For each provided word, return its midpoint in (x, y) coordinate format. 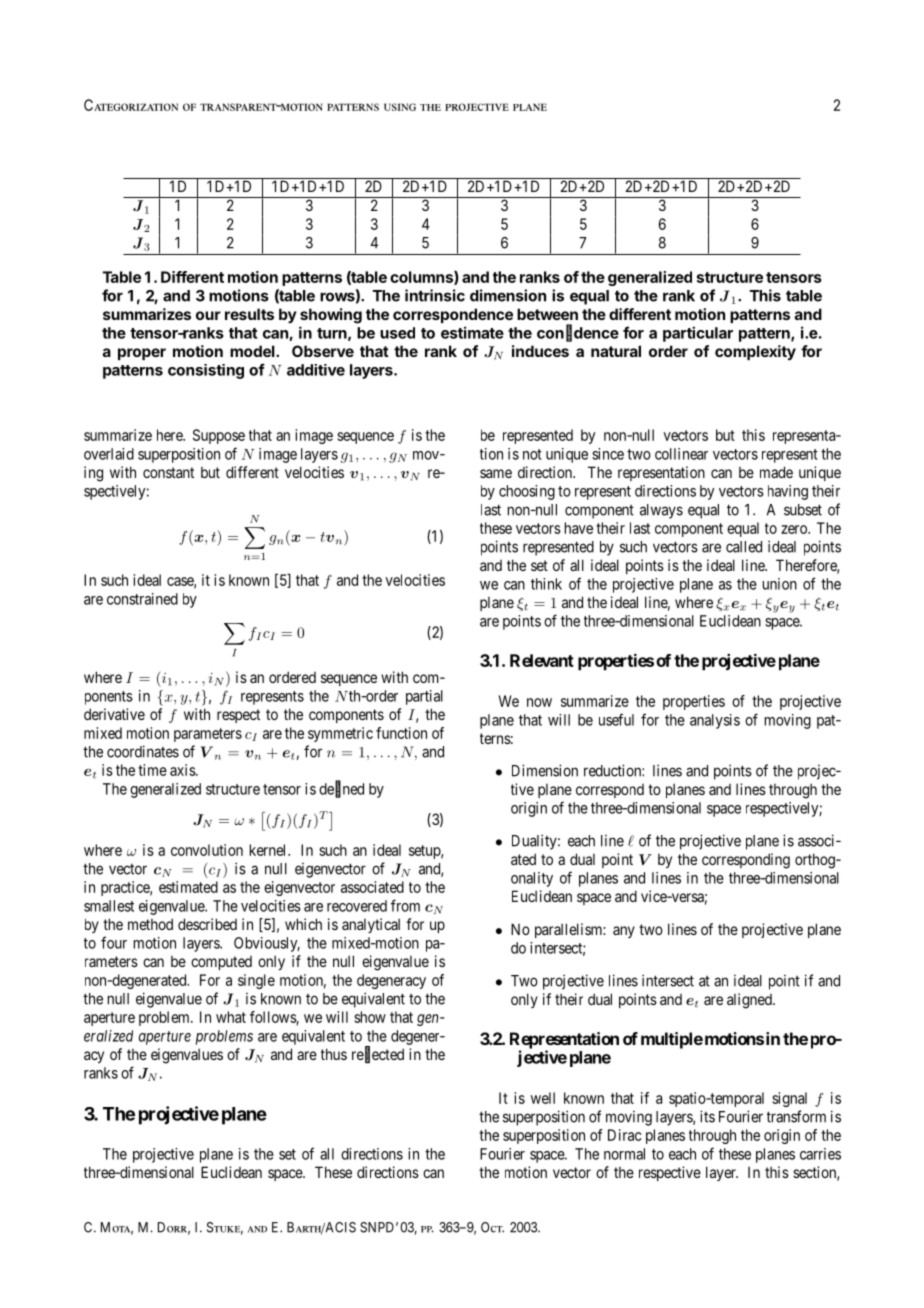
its (707, 1116)
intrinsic (435, 295)
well (543, 1098)
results (249, 314)
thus (334, 1054)
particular (698, 334)
